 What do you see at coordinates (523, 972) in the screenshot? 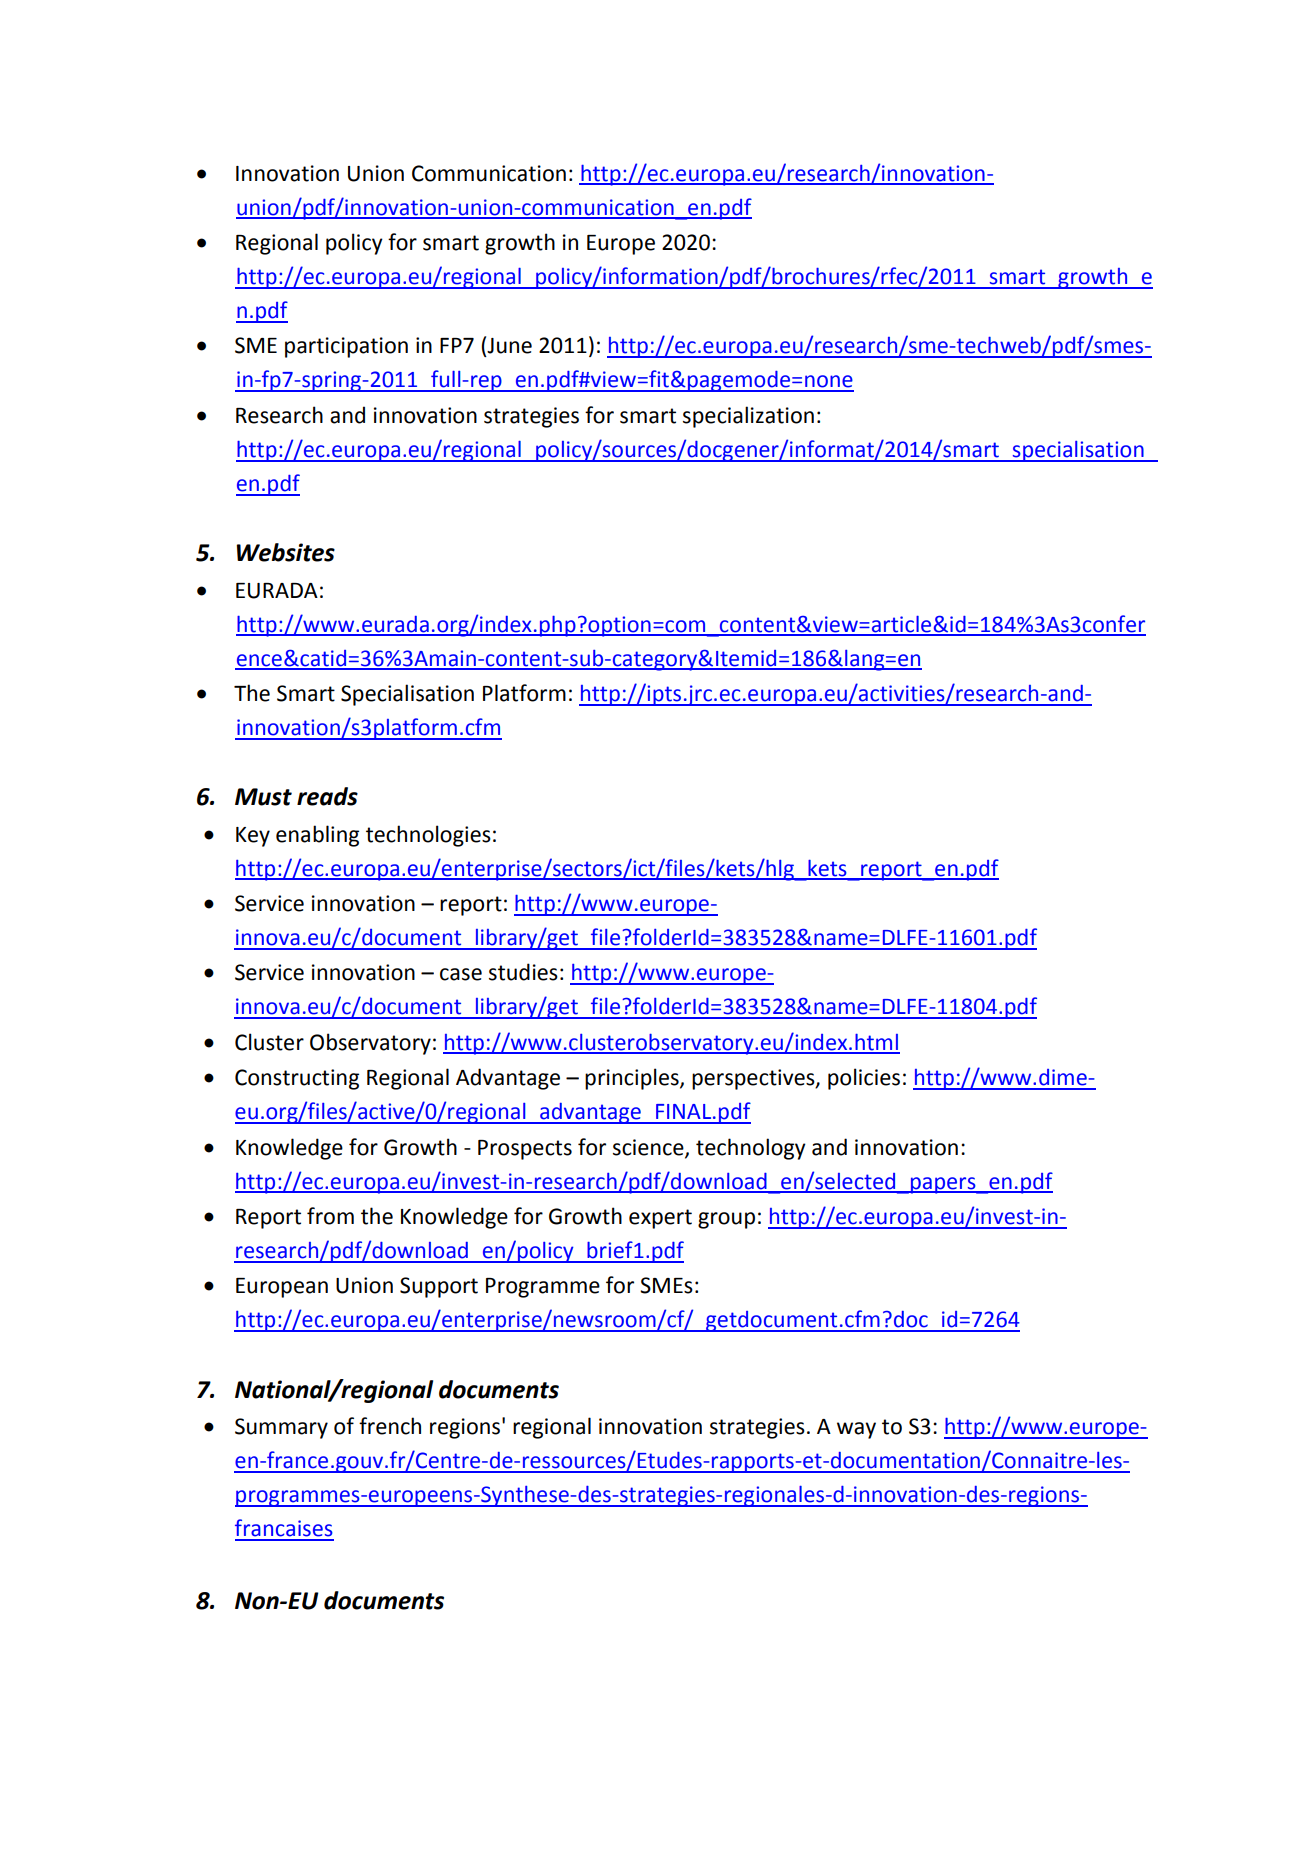
I see `studies` at bounding box center [523, 972].
